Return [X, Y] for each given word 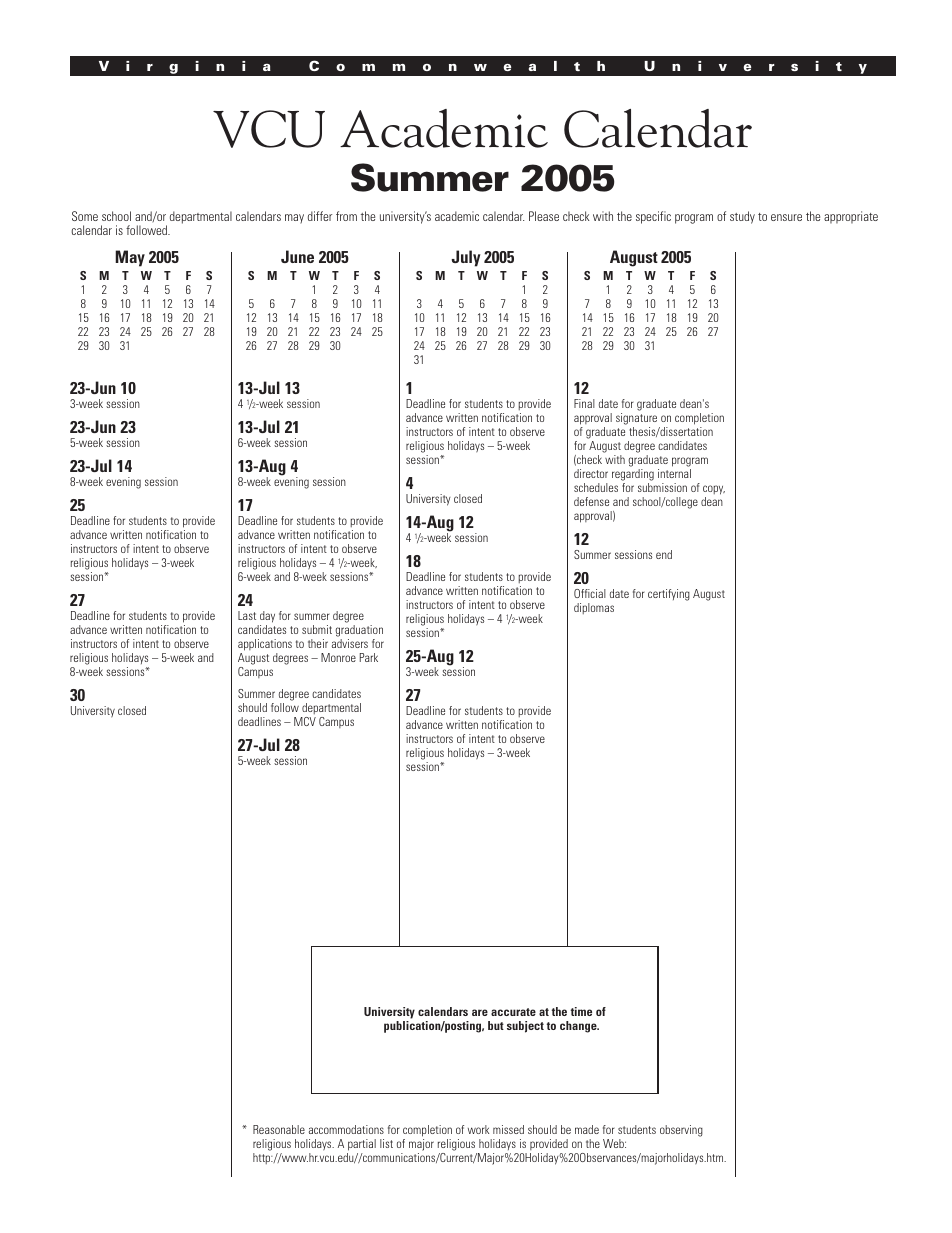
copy [714, 491]
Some [85, 216]
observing [681, 1131]
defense [591, 501]
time [581, 1011]
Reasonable [279, 1129]
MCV [305, 721]
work [478, 1129]
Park [369, 657]
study [742, 217]
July [466, 258]
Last [247, 615]
